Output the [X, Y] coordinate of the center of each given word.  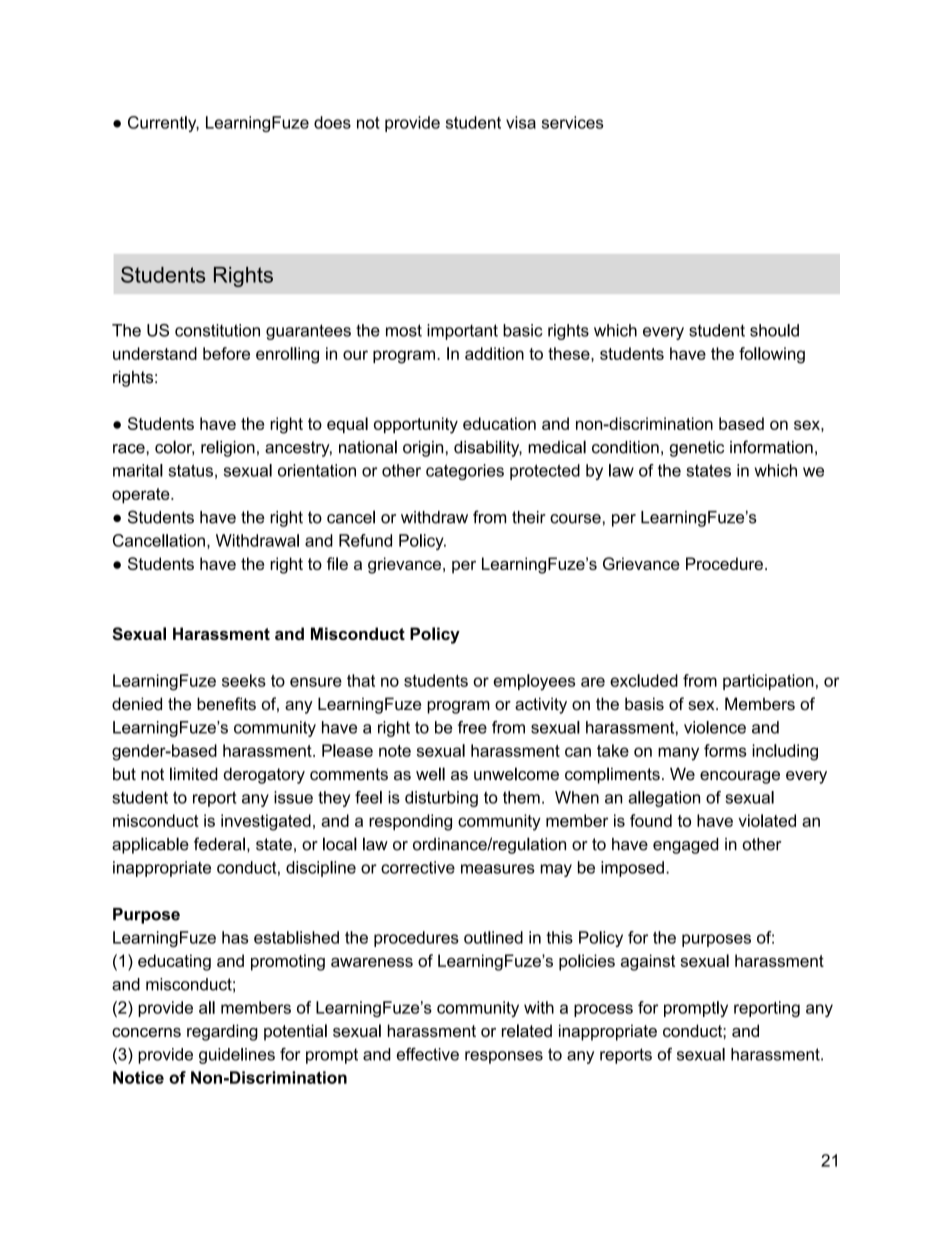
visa [521, 122]
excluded [644, 680]
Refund [365, 540]
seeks [244, 680]
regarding [222, 1032]
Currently [163, 124]
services [572, 122]
